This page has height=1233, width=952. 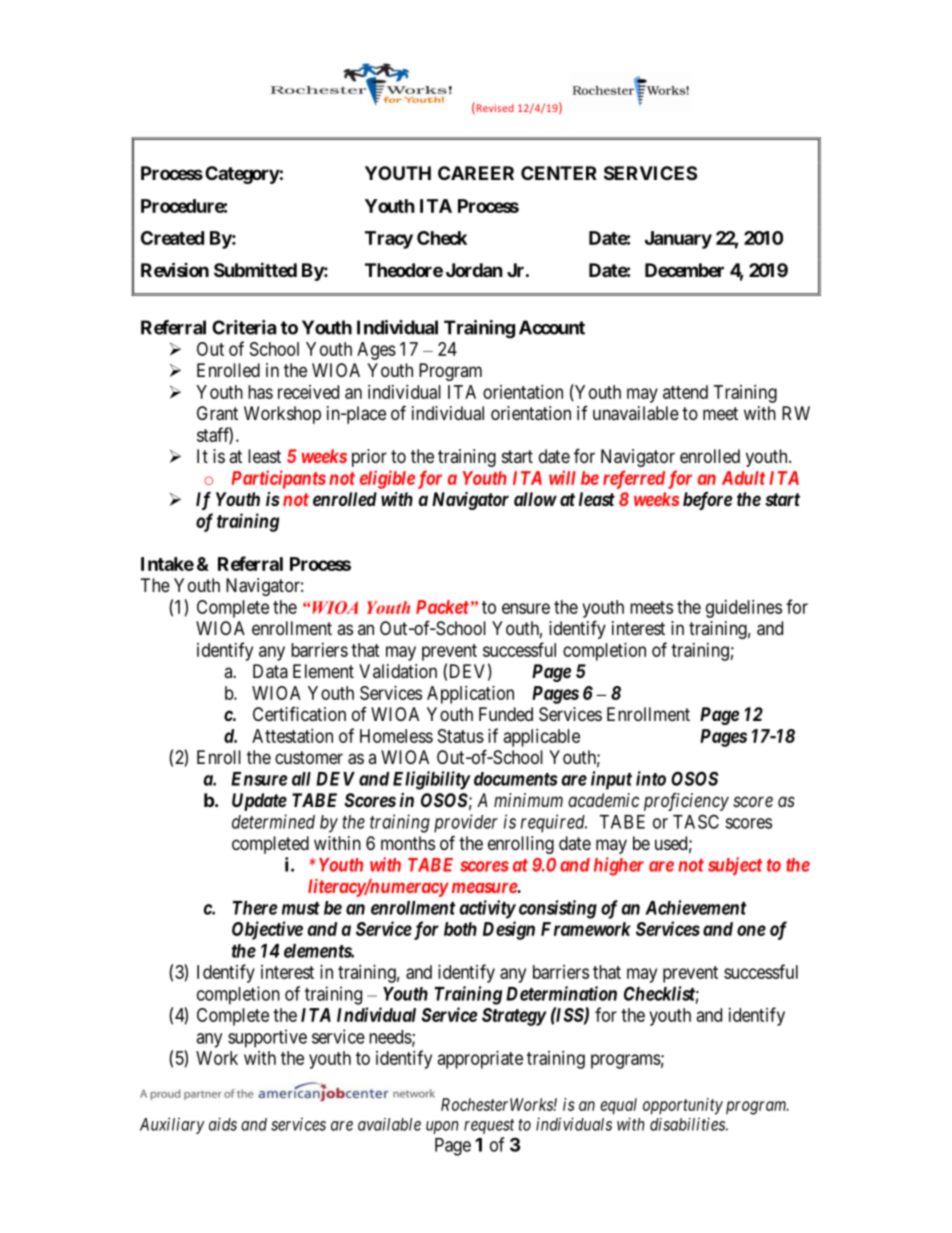 I want to click on guidelines, so click(x=744, y=609).
